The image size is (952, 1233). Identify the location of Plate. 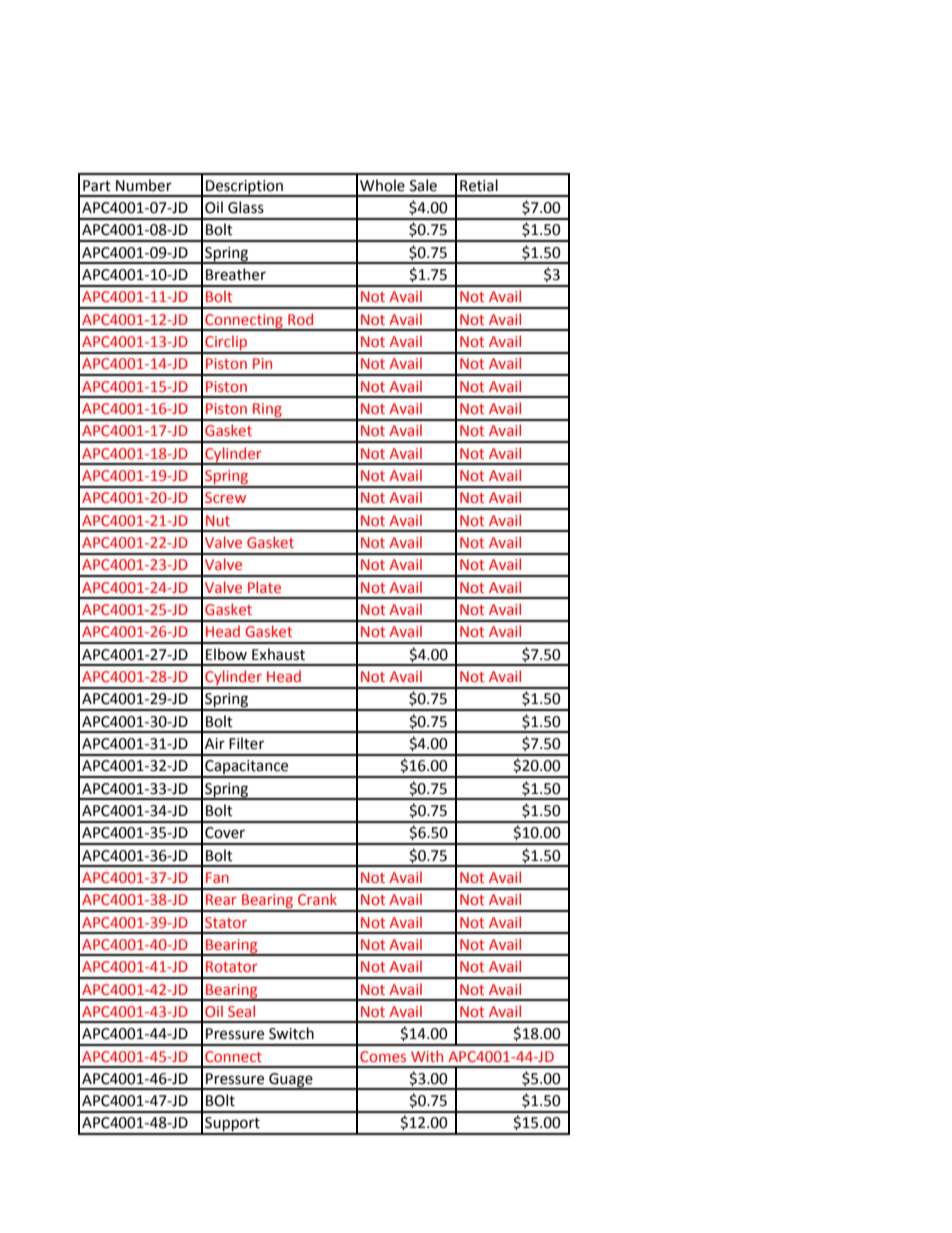
(264, 587).
